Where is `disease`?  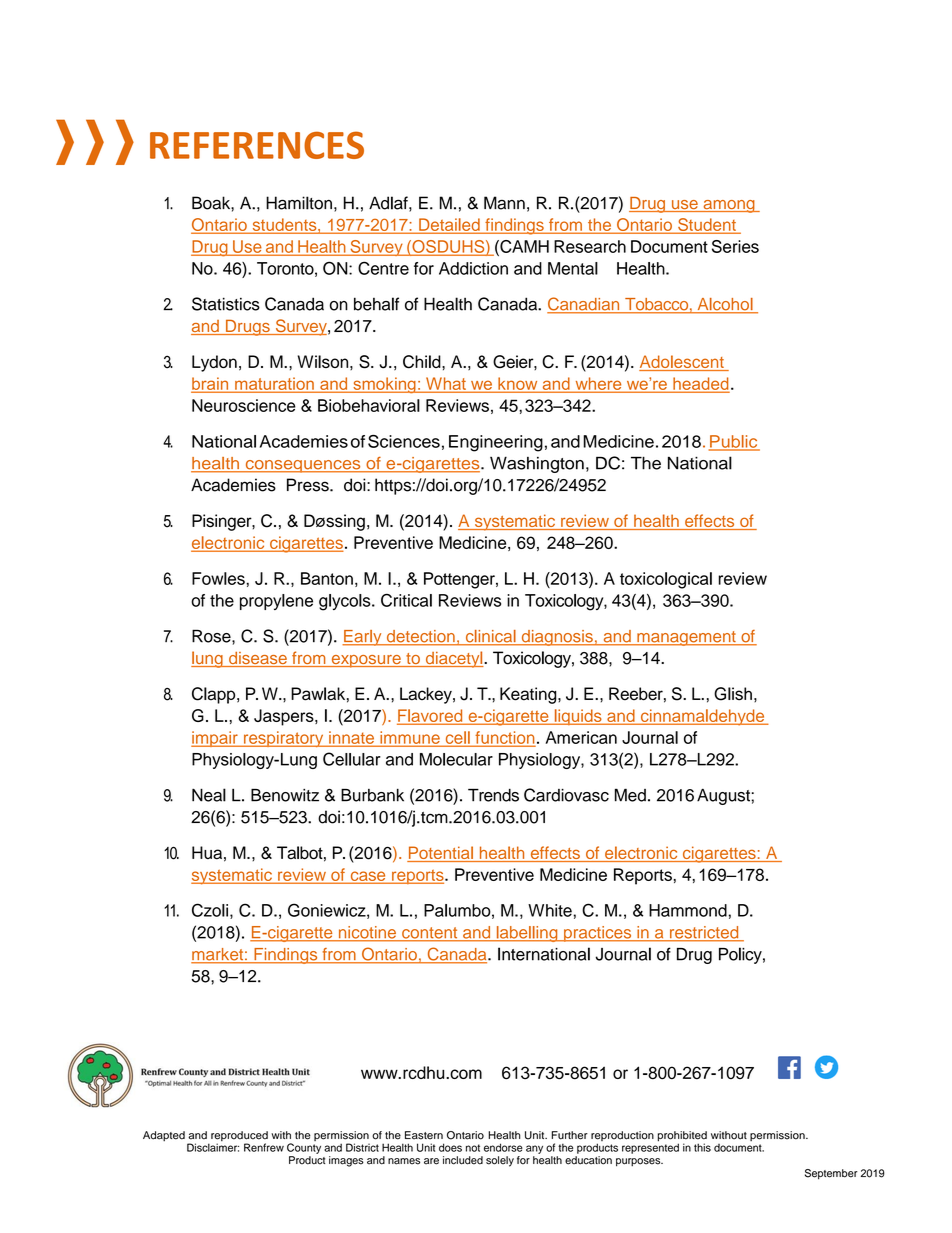 disease is located at coordinates (258, 659).
